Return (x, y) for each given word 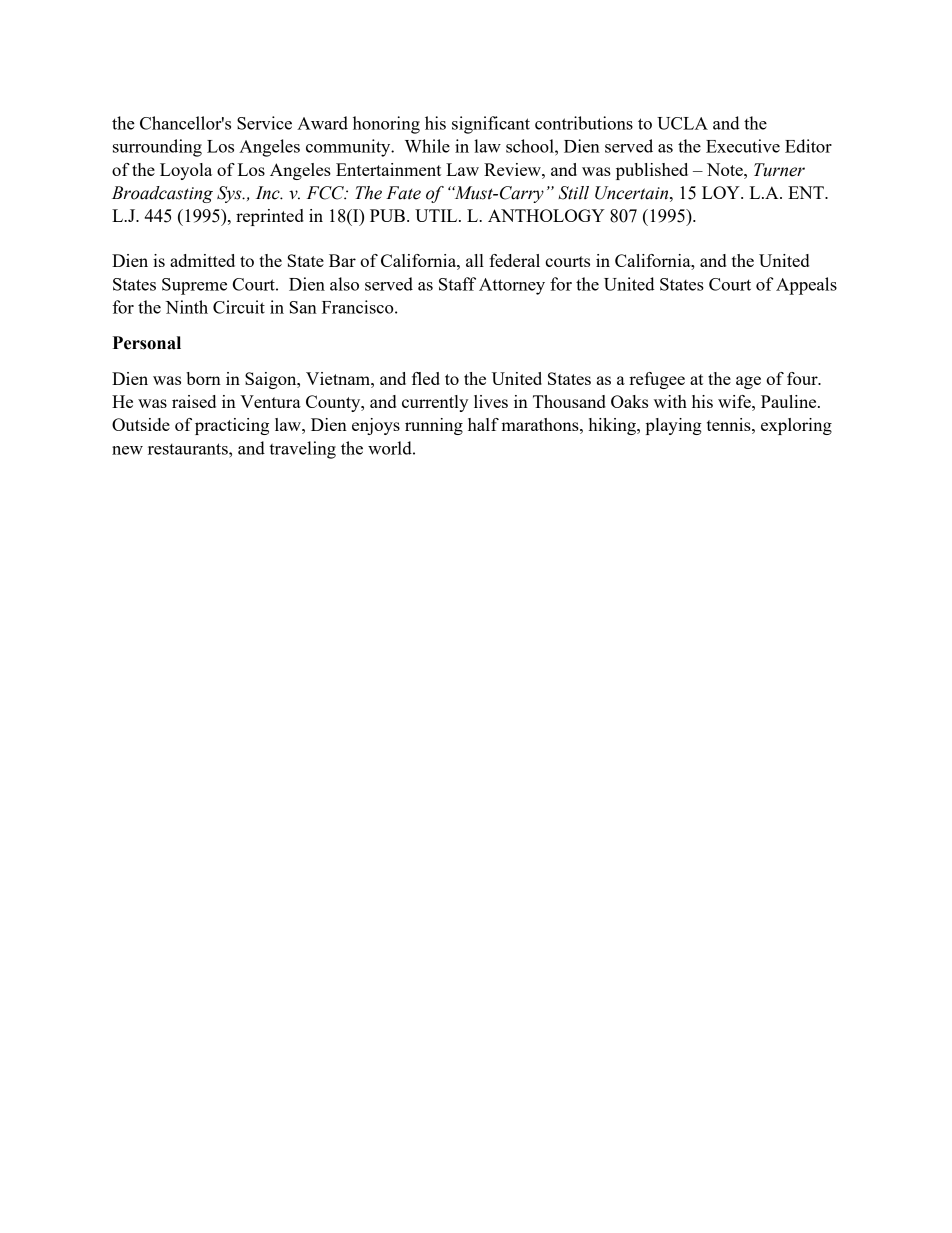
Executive (743, 146)
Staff (457, 284)
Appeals (806, 286)
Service (264, 123)
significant (491, 125)
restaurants (189, 449)
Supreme (194, 286)
